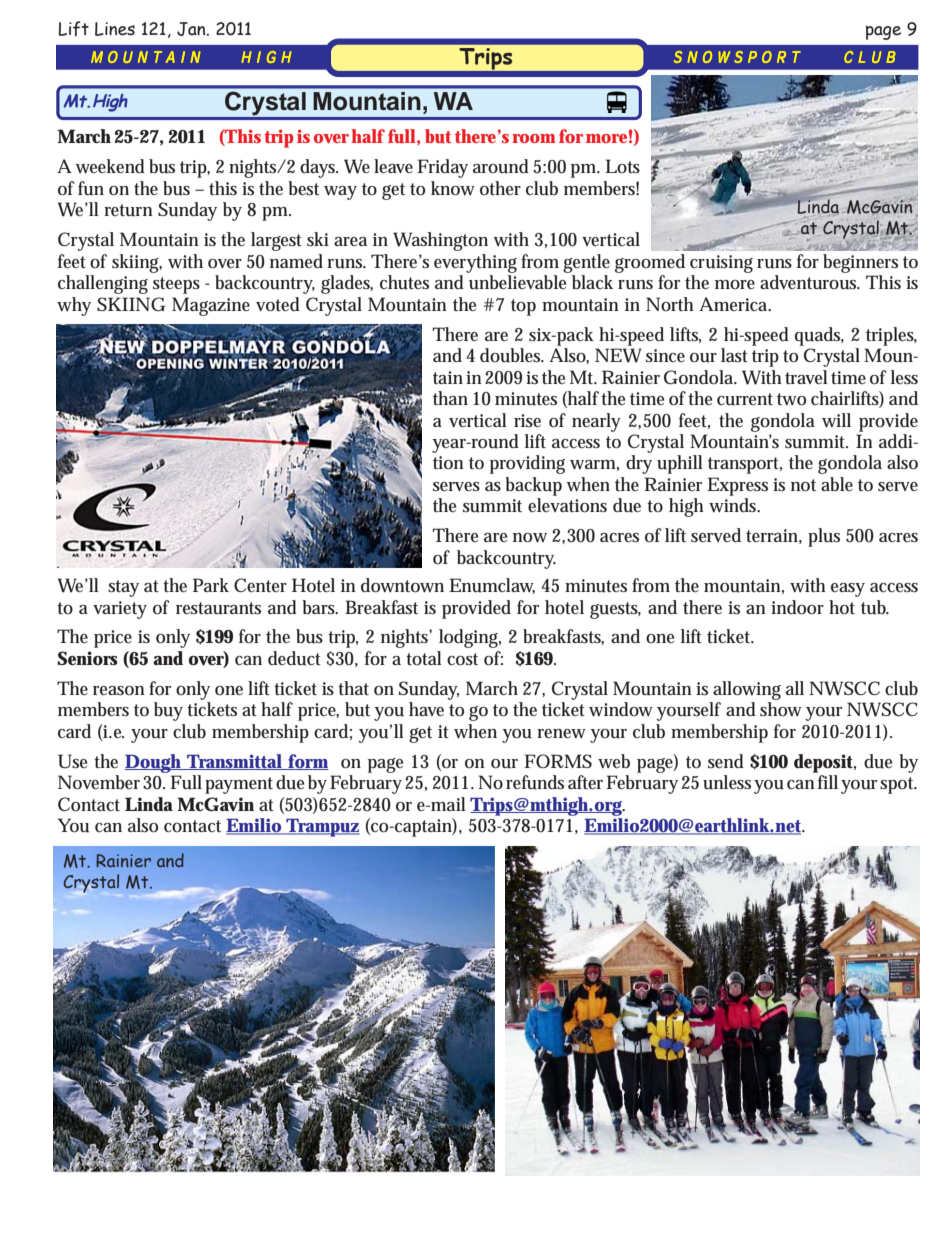 The width and height of the image is (952, 1233). Describe the element at coordinates (533, 486) in the image. I see `backup` at that location.
